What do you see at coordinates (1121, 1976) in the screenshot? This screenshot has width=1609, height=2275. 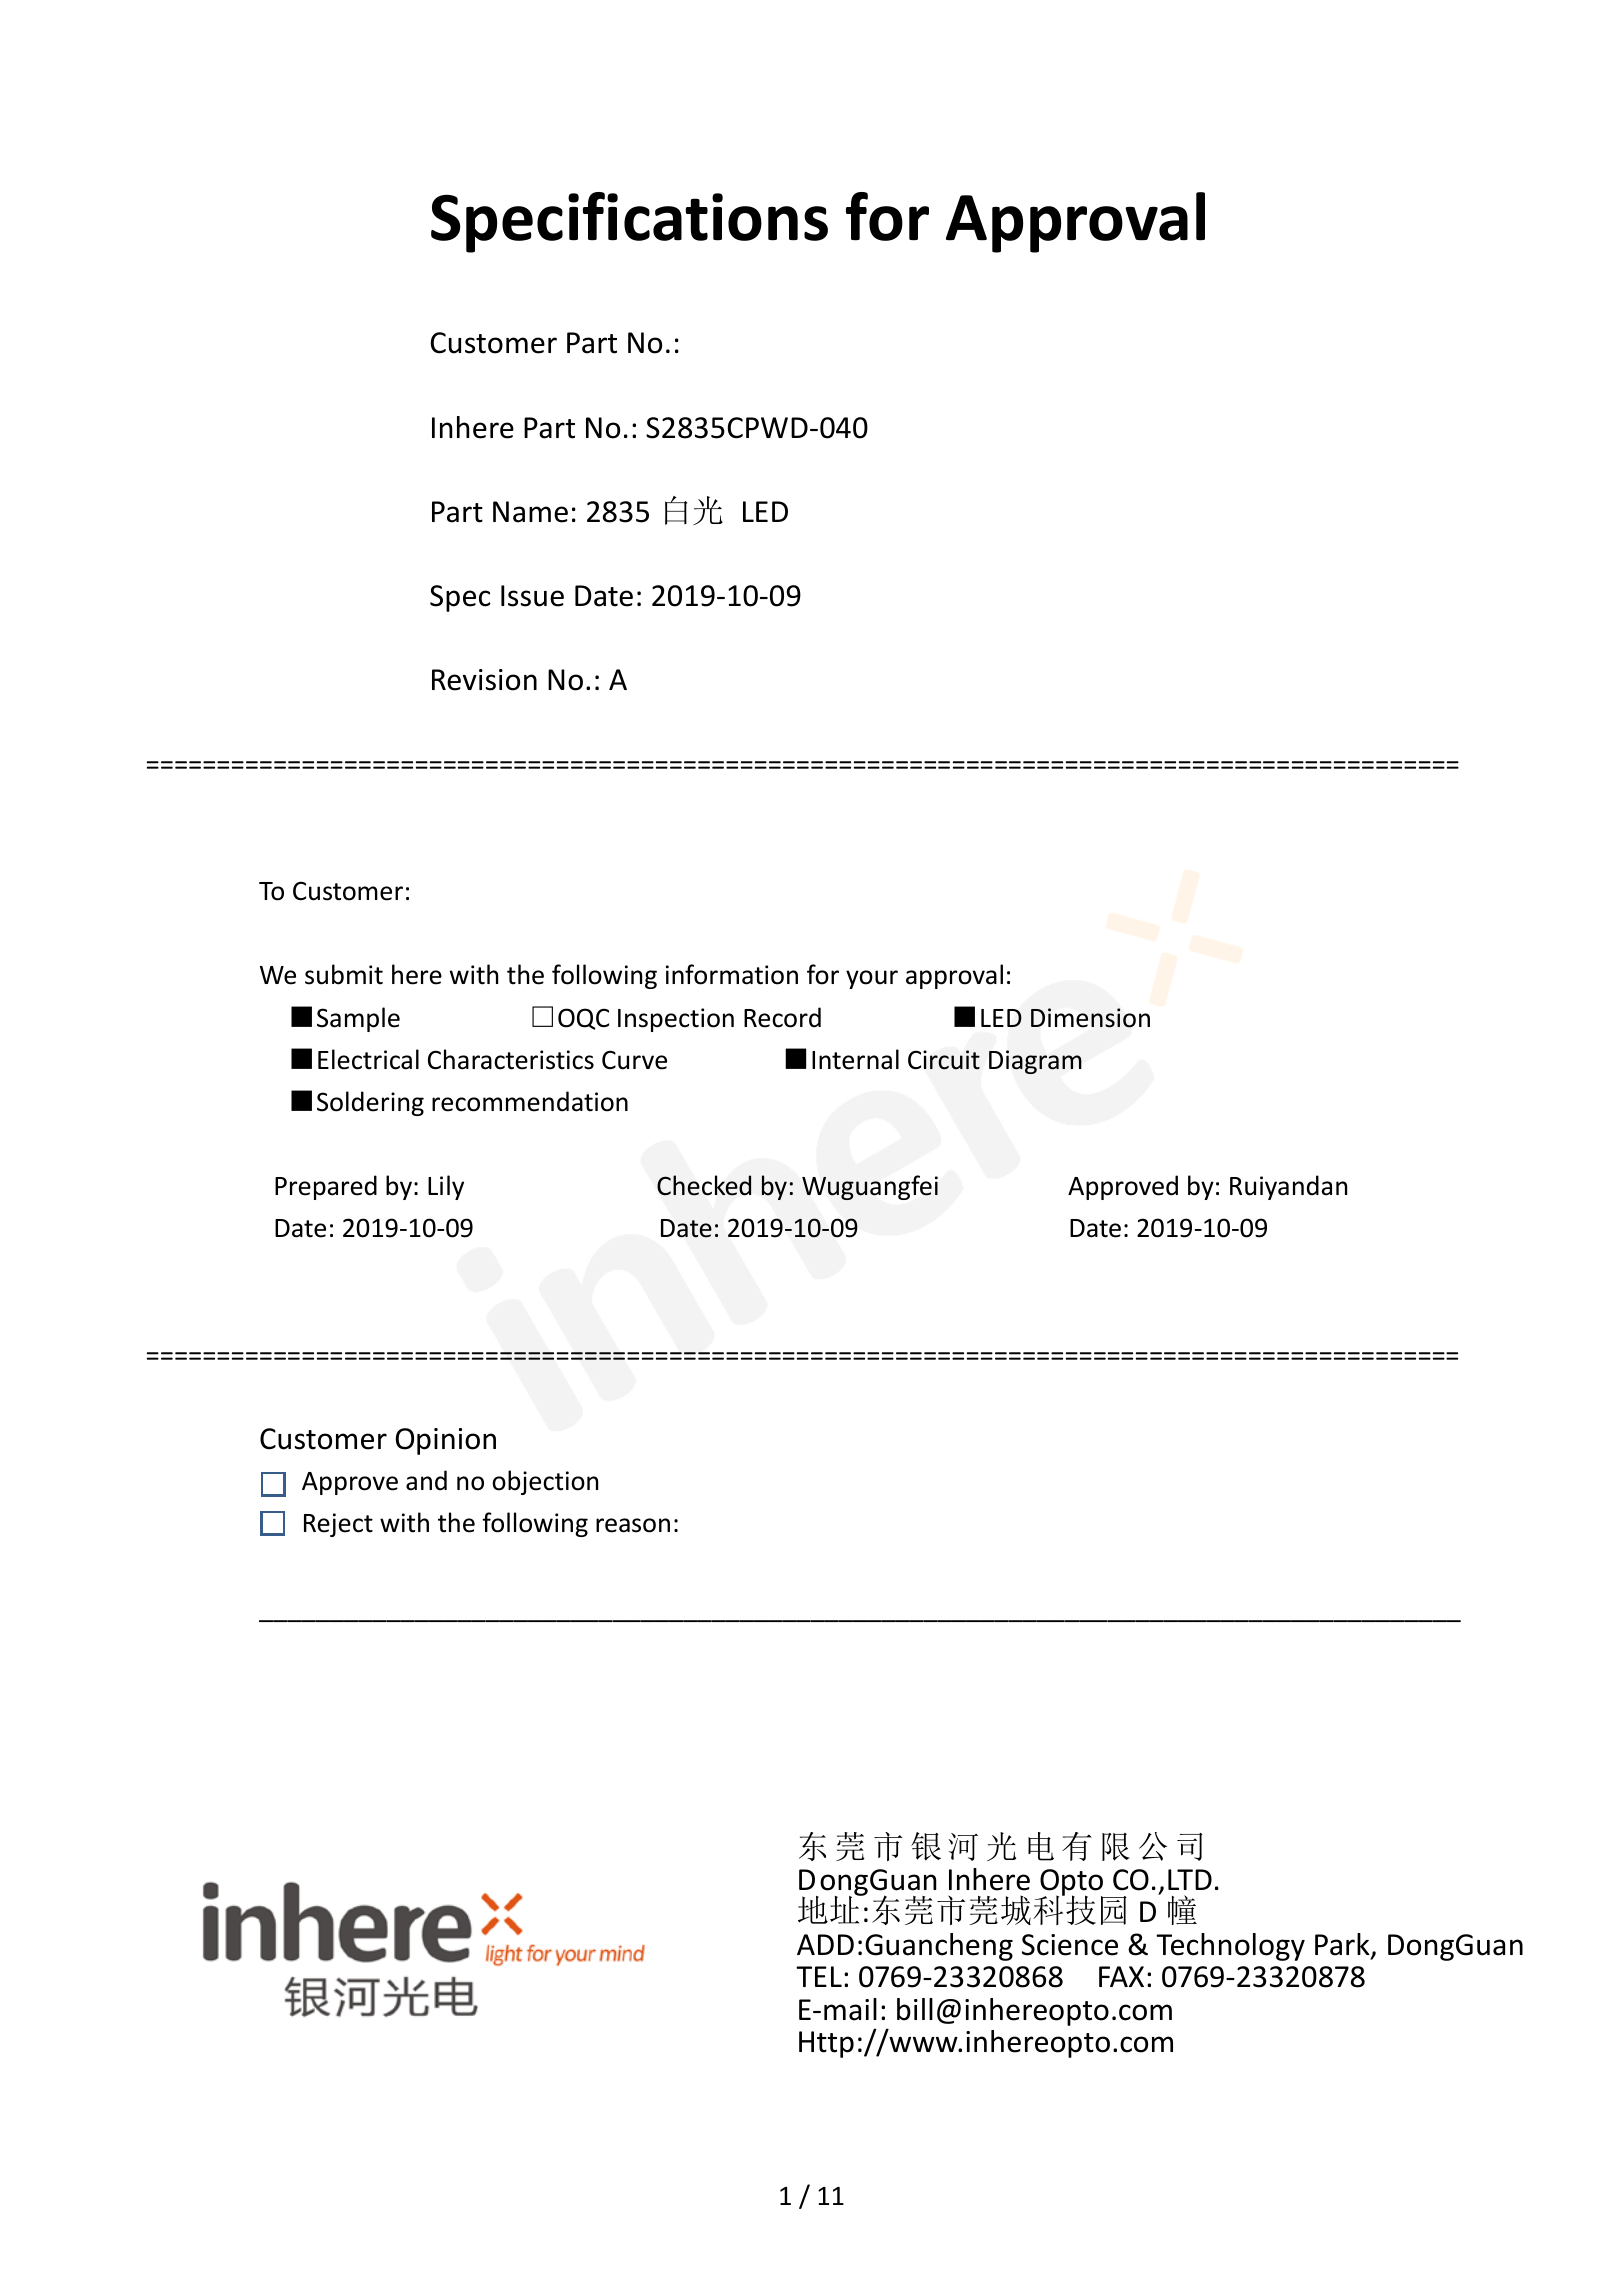 I see `FAX` at bounding box center [1121, 1976].
